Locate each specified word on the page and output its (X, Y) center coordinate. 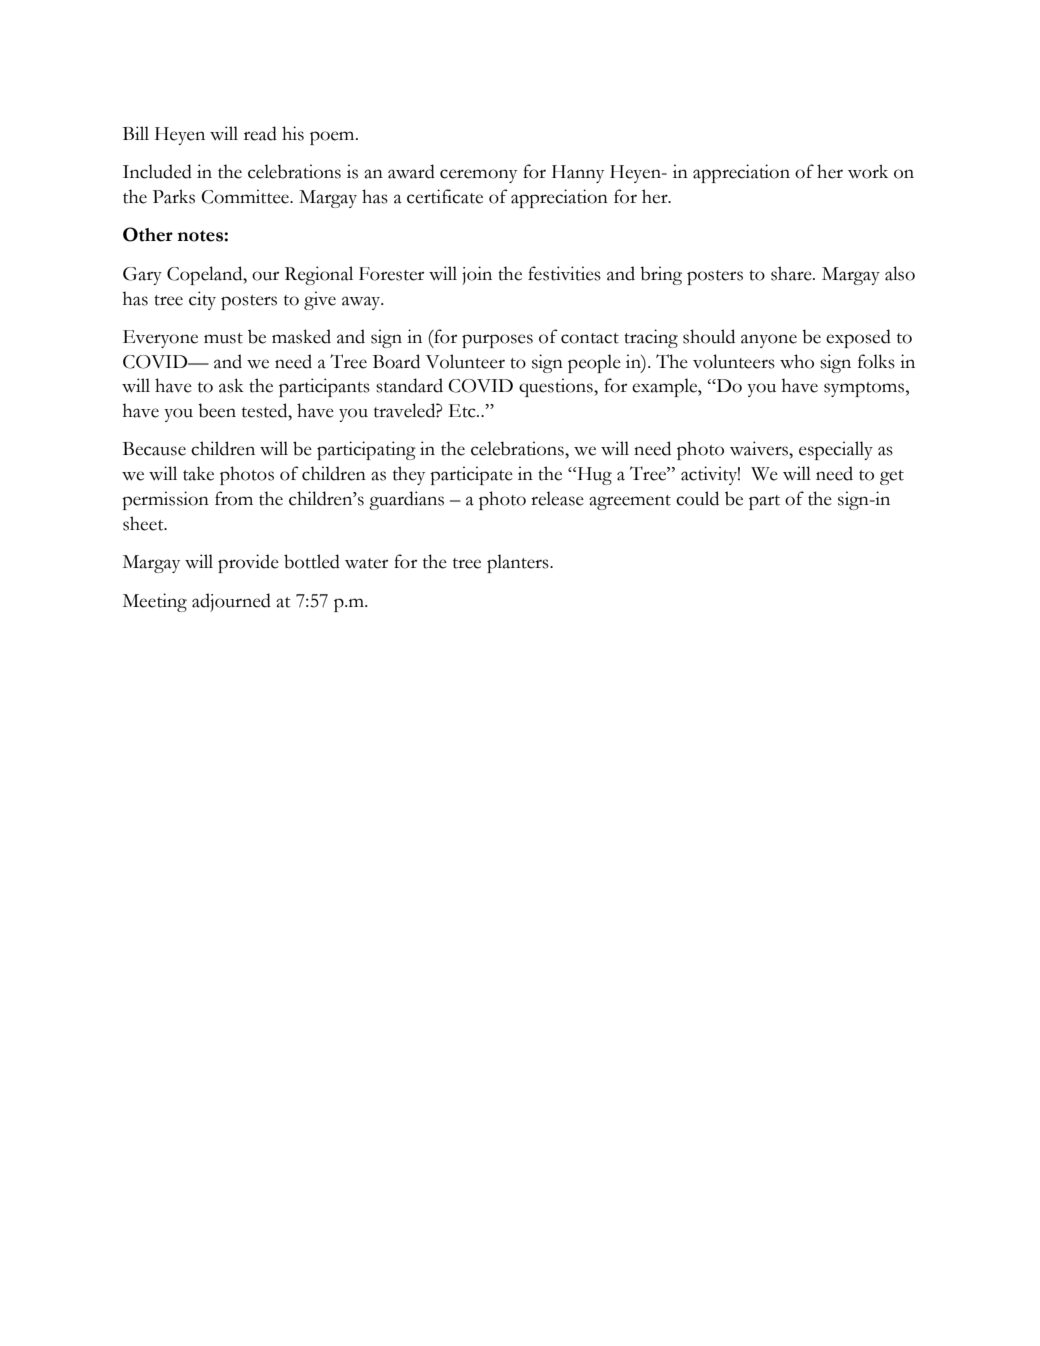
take (198, 474)
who (797, 361)
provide (248, 563)
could (697, 498)
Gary (142, 276)
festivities (564, 273)
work (868, 171)
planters (519, 563)
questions (557, 387)
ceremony (478, 176)
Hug (593, 476)
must (223, 338)
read (260, 133)
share (792, 273)
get (892, 477)
